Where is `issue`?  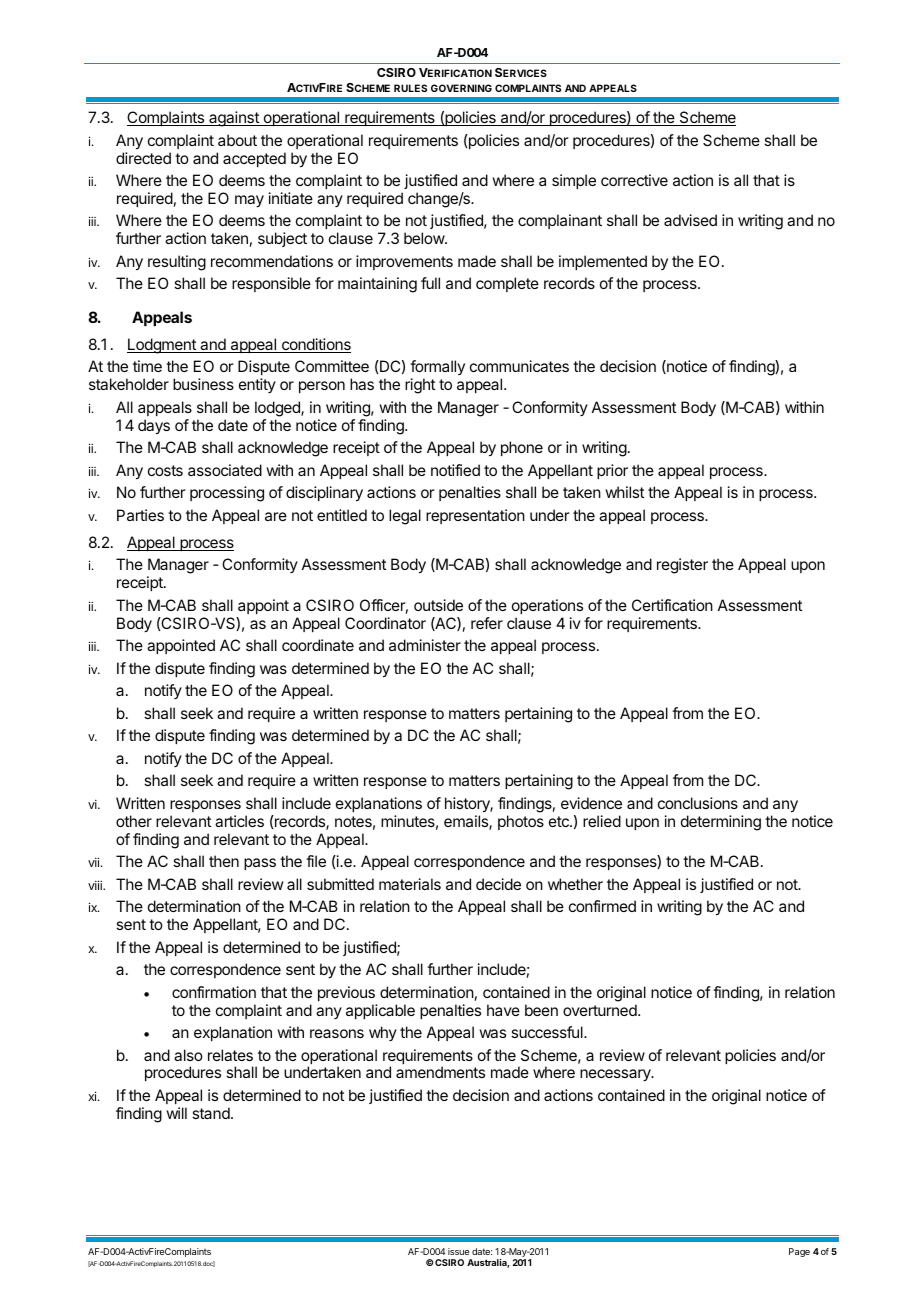
issue is located at coordinates (458, 1251).
